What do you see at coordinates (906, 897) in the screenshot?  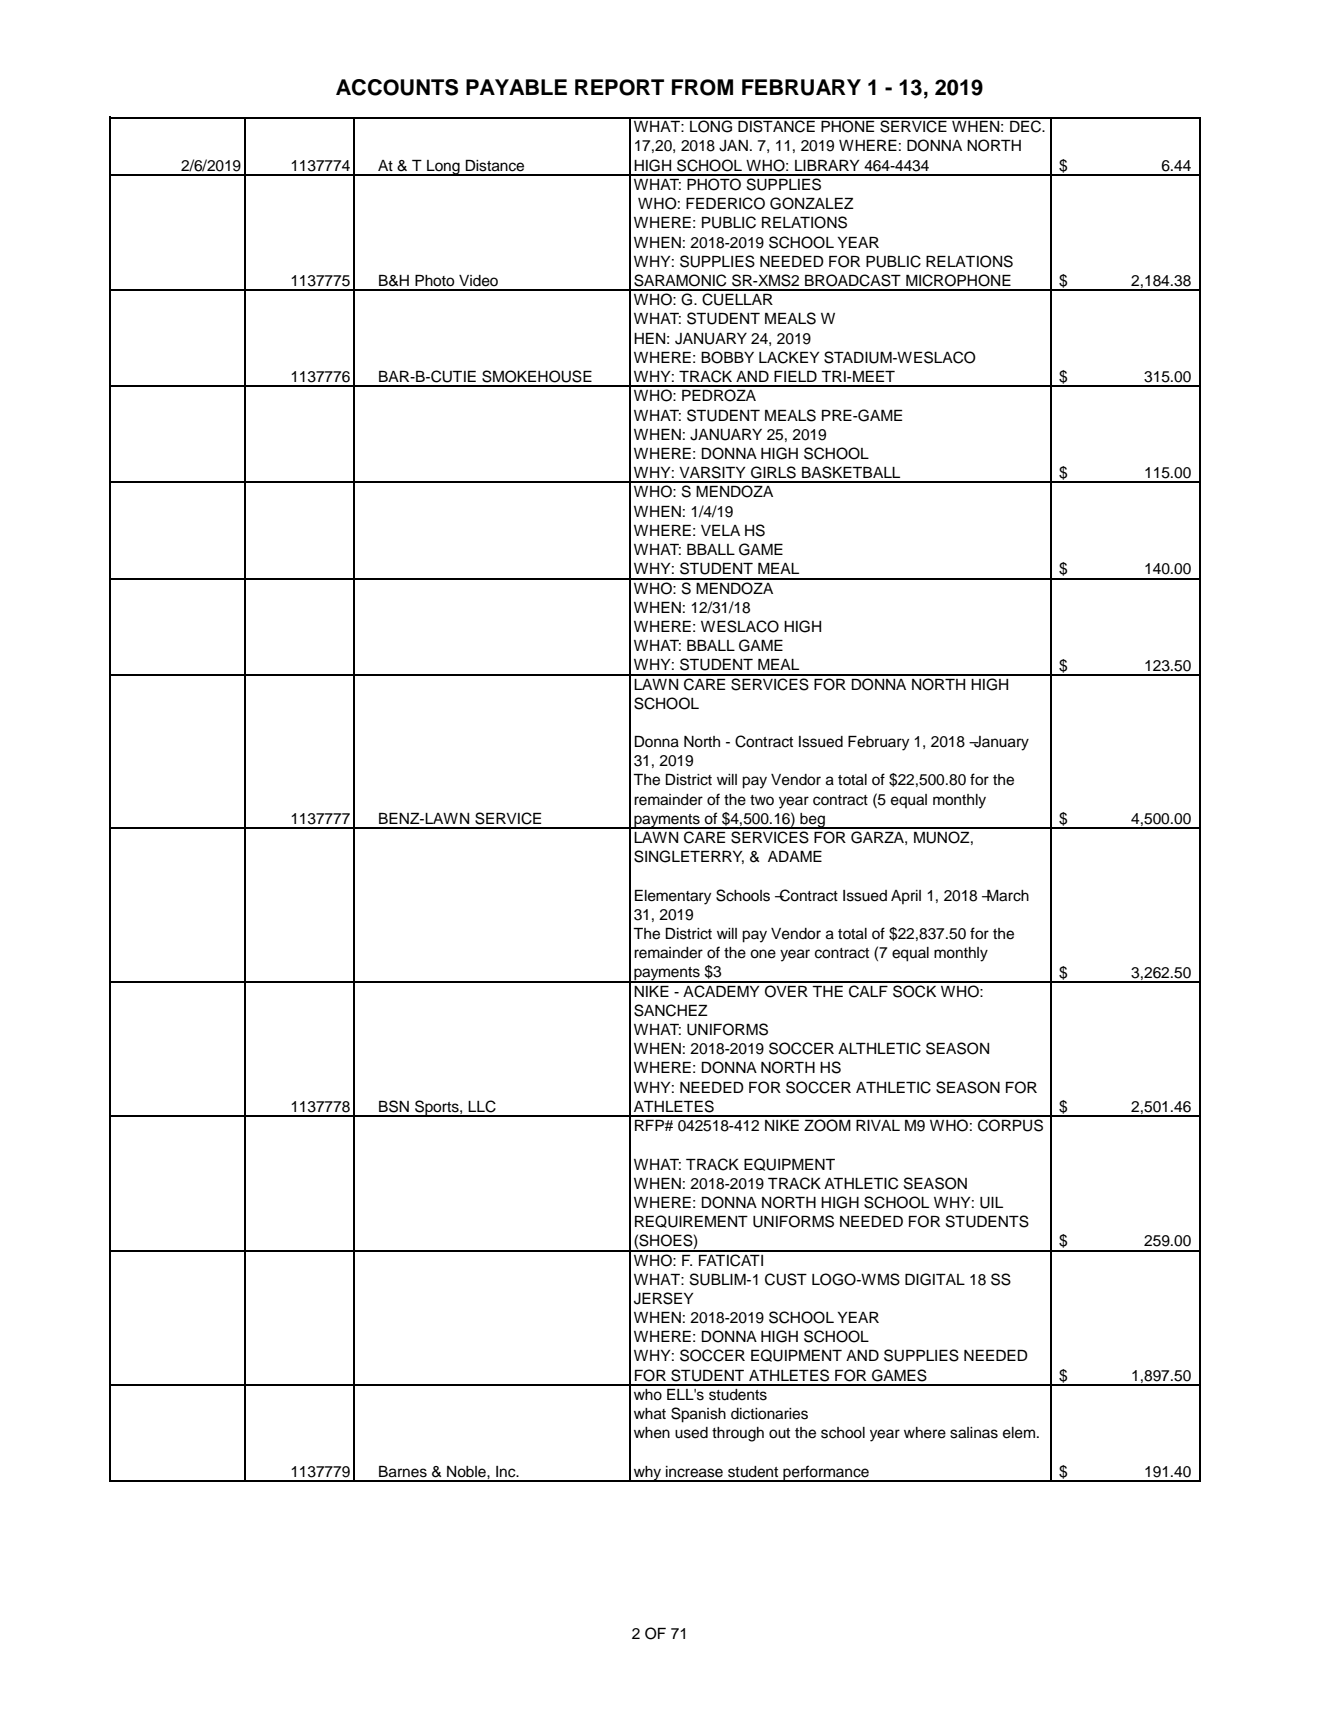 I see `April` at bounding box center [906, 897].
